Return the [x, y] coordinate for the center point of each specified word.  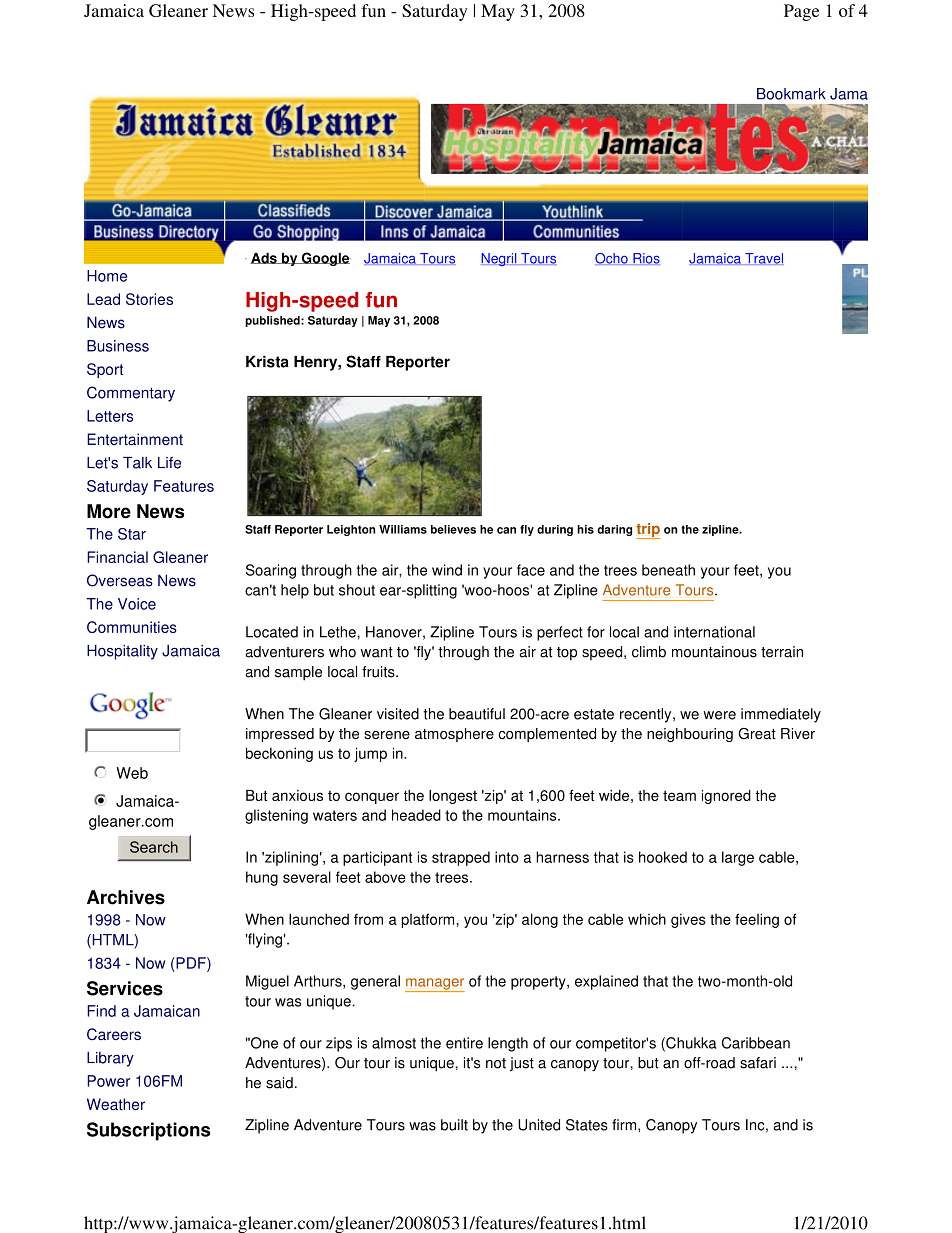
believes [453, 529]
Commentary [131, 394]
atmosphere [454, 735]
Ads [264, 258]
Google [325, 259]
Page [801, 12]
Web [132, 773]
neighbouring [690, 735]
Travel [763, 259]
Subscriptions [148, 1131]
